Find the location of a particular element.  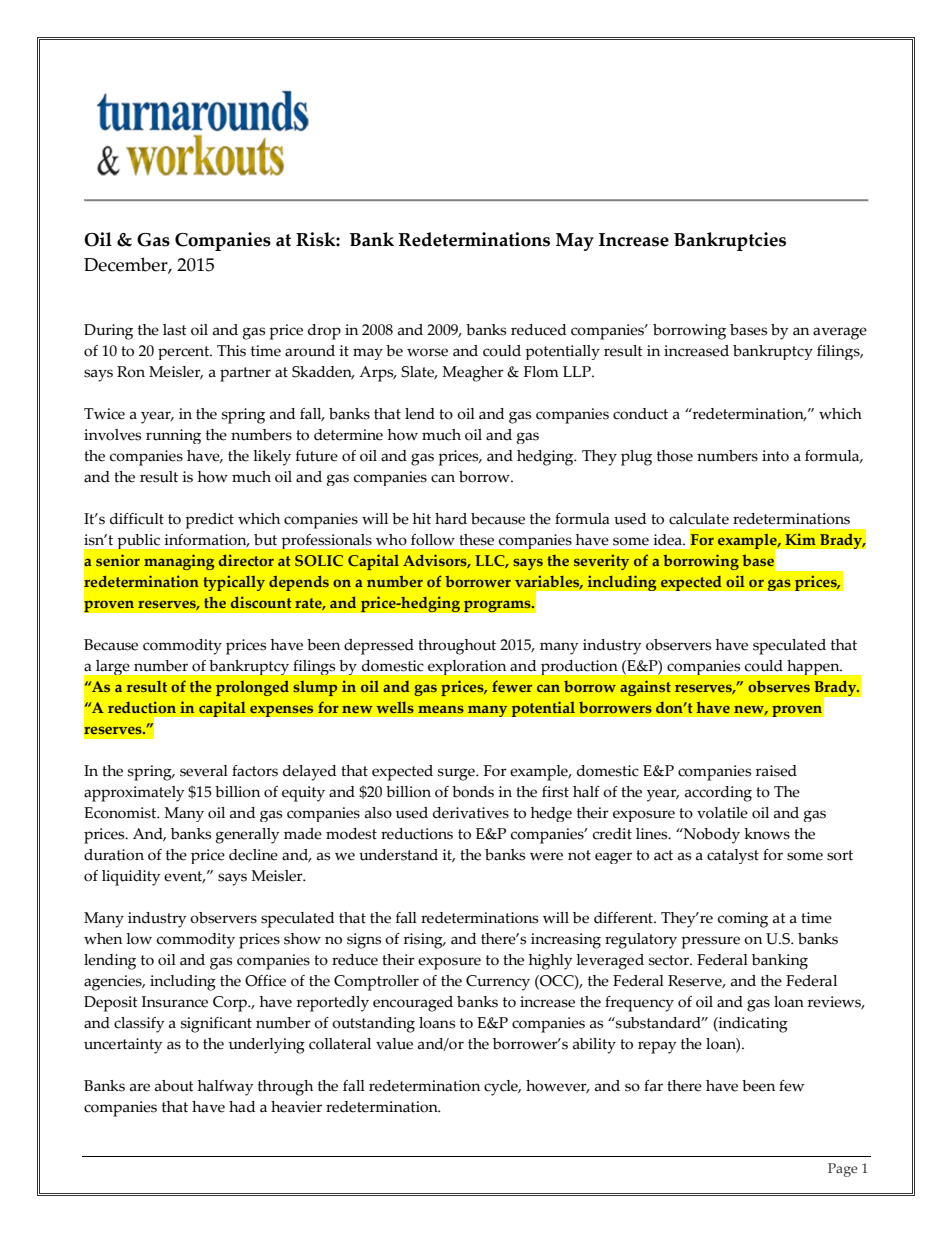

discount is located at coordinates (261, 602).
